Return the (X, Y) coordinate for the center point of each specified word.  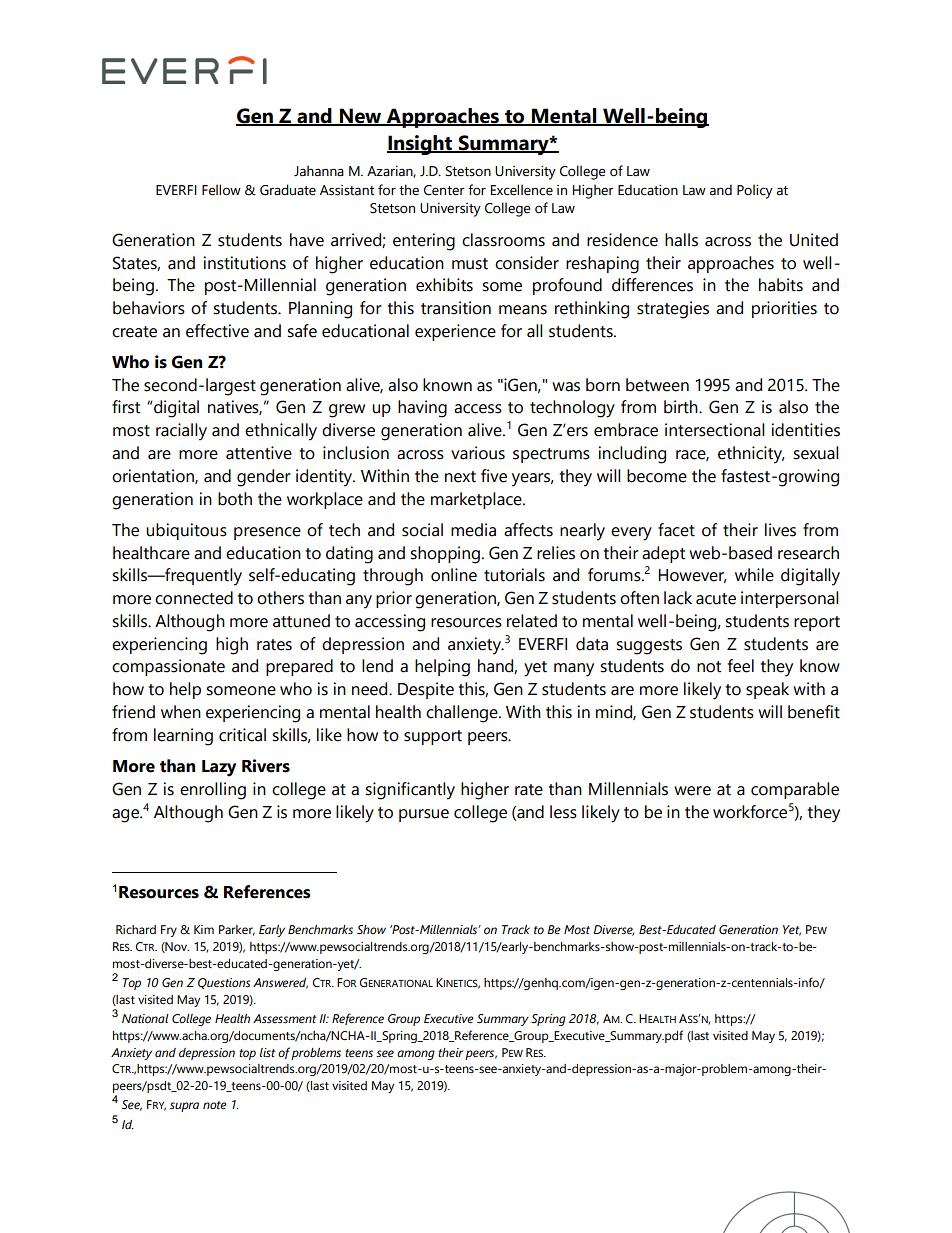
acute (716, 599)
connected (194, 598)
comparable (795, 790)
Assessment (284, 1018)
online (454, 575)
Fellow (221, 190)
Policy (755, 191)
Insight (421, 145)
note (215, 1105)
